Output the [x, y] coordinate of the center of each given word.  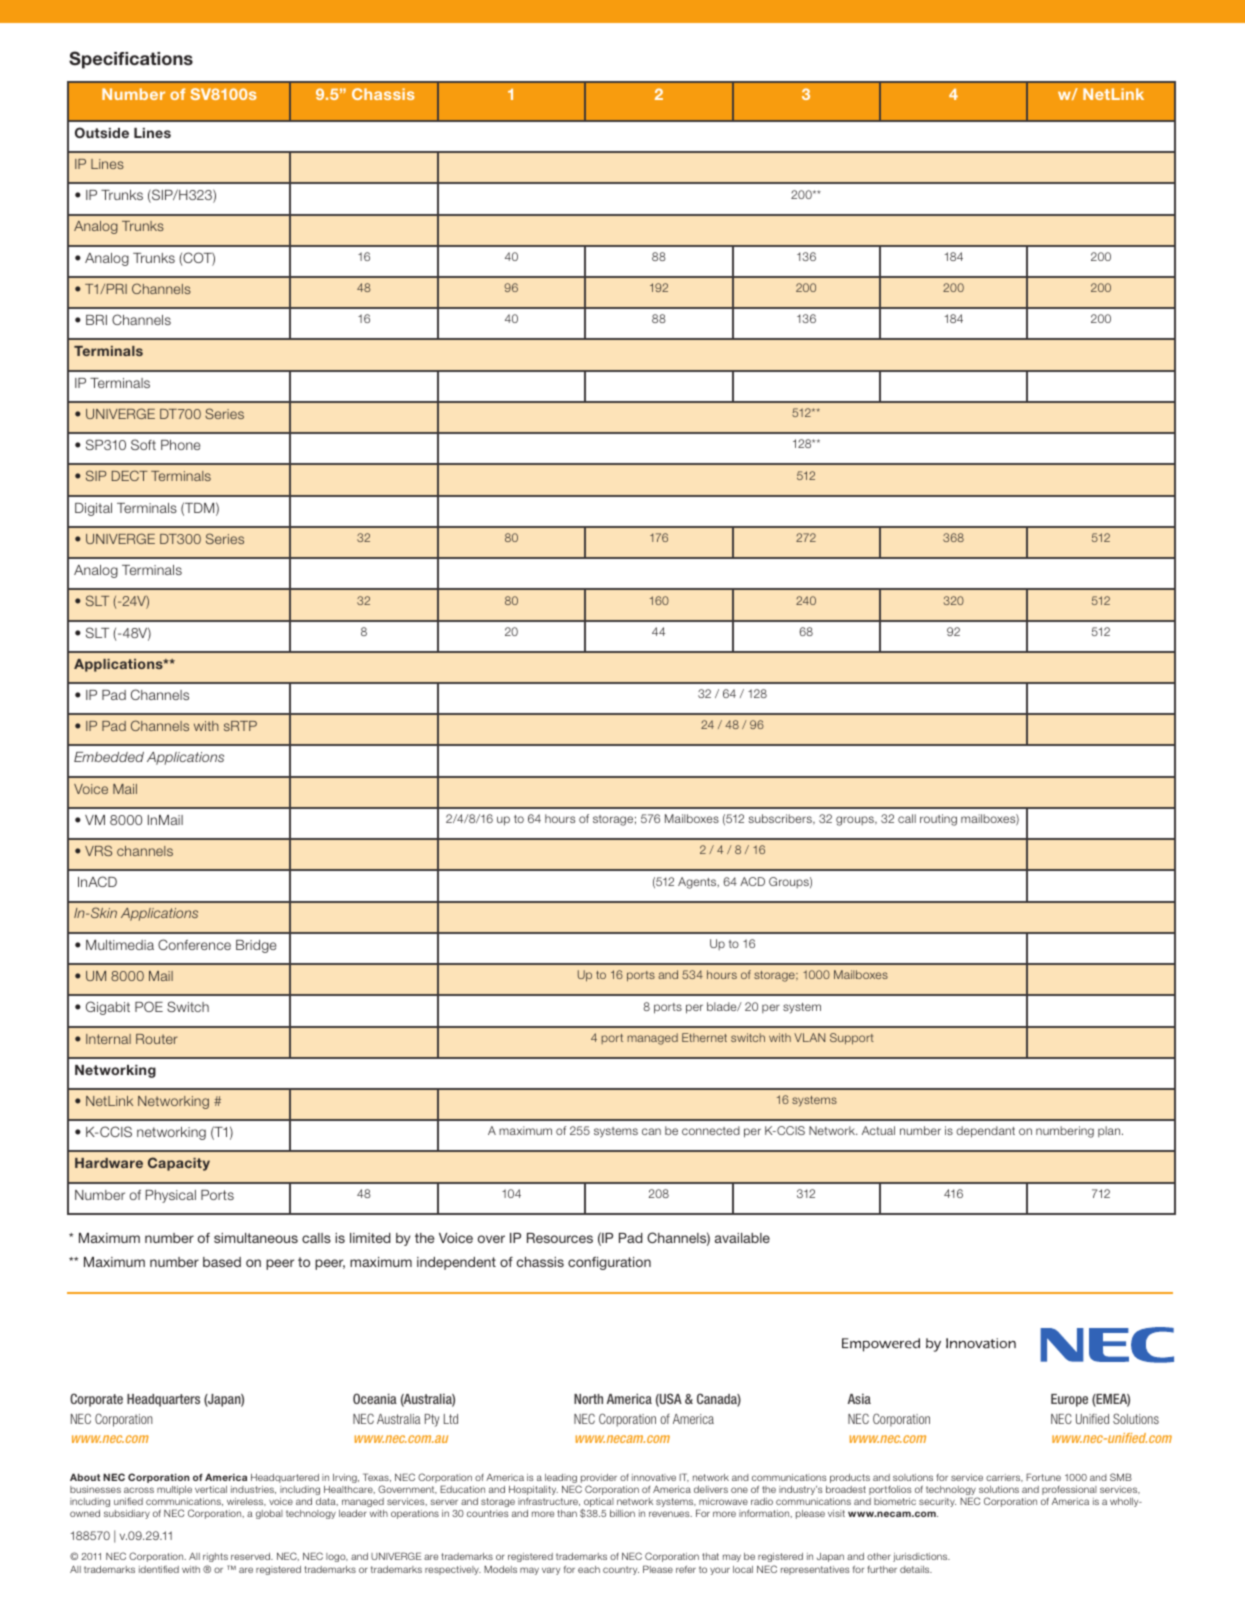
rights [216, 1559]
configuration [609, 1263]
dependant [985, 1132]
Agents [698, 883]
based [222, 1262]
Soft [143, 444]
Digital [93, 509]
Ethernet [704, 1037]
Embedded [109, 757]
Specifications [131, 60]
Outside [102, 132]
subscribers [781, 819]
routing [938, 820]
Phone [180, 445]
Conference [194, 944]
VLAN [809, 1037]
